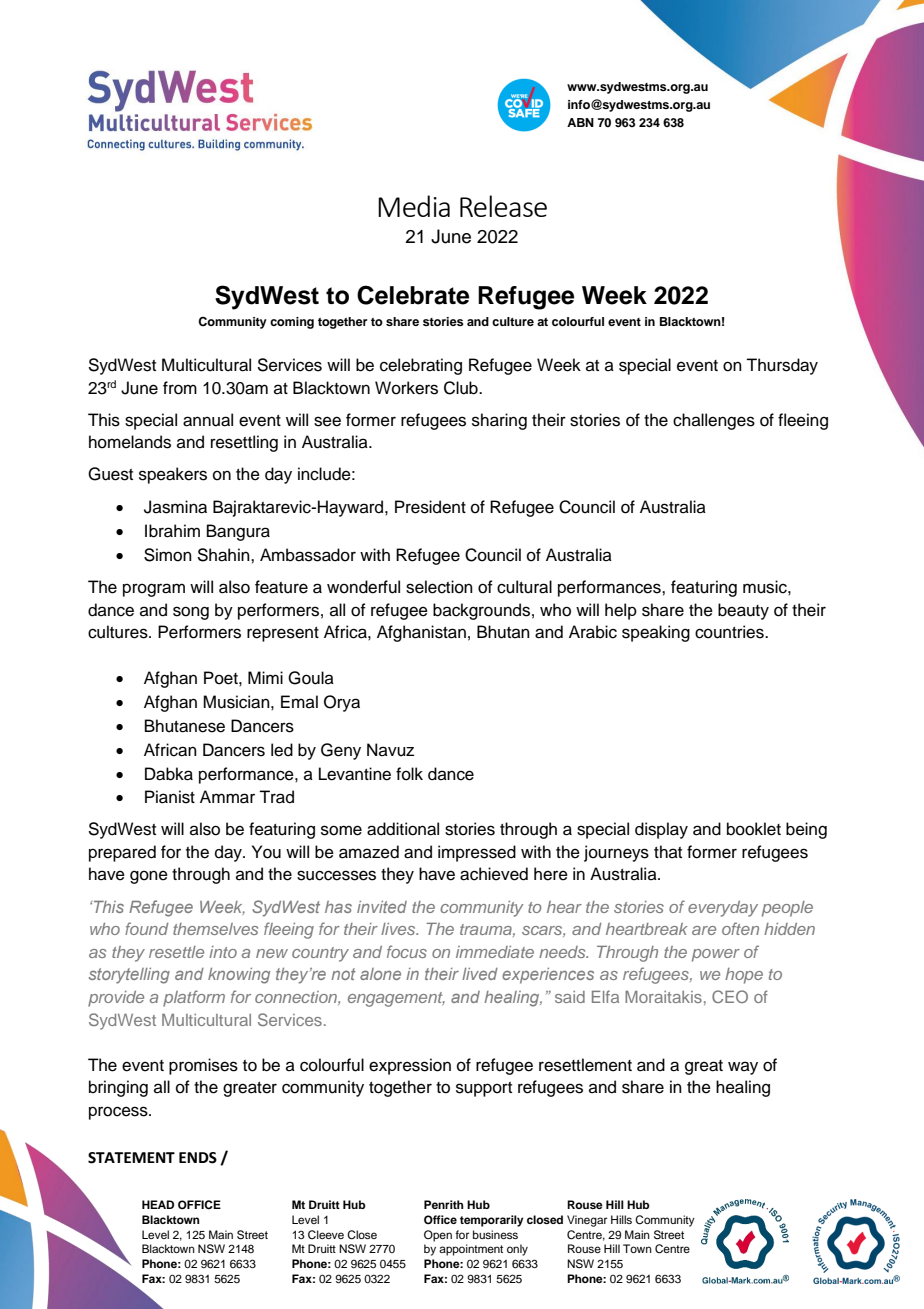  I want to click on ABN, so click(580, 122).
